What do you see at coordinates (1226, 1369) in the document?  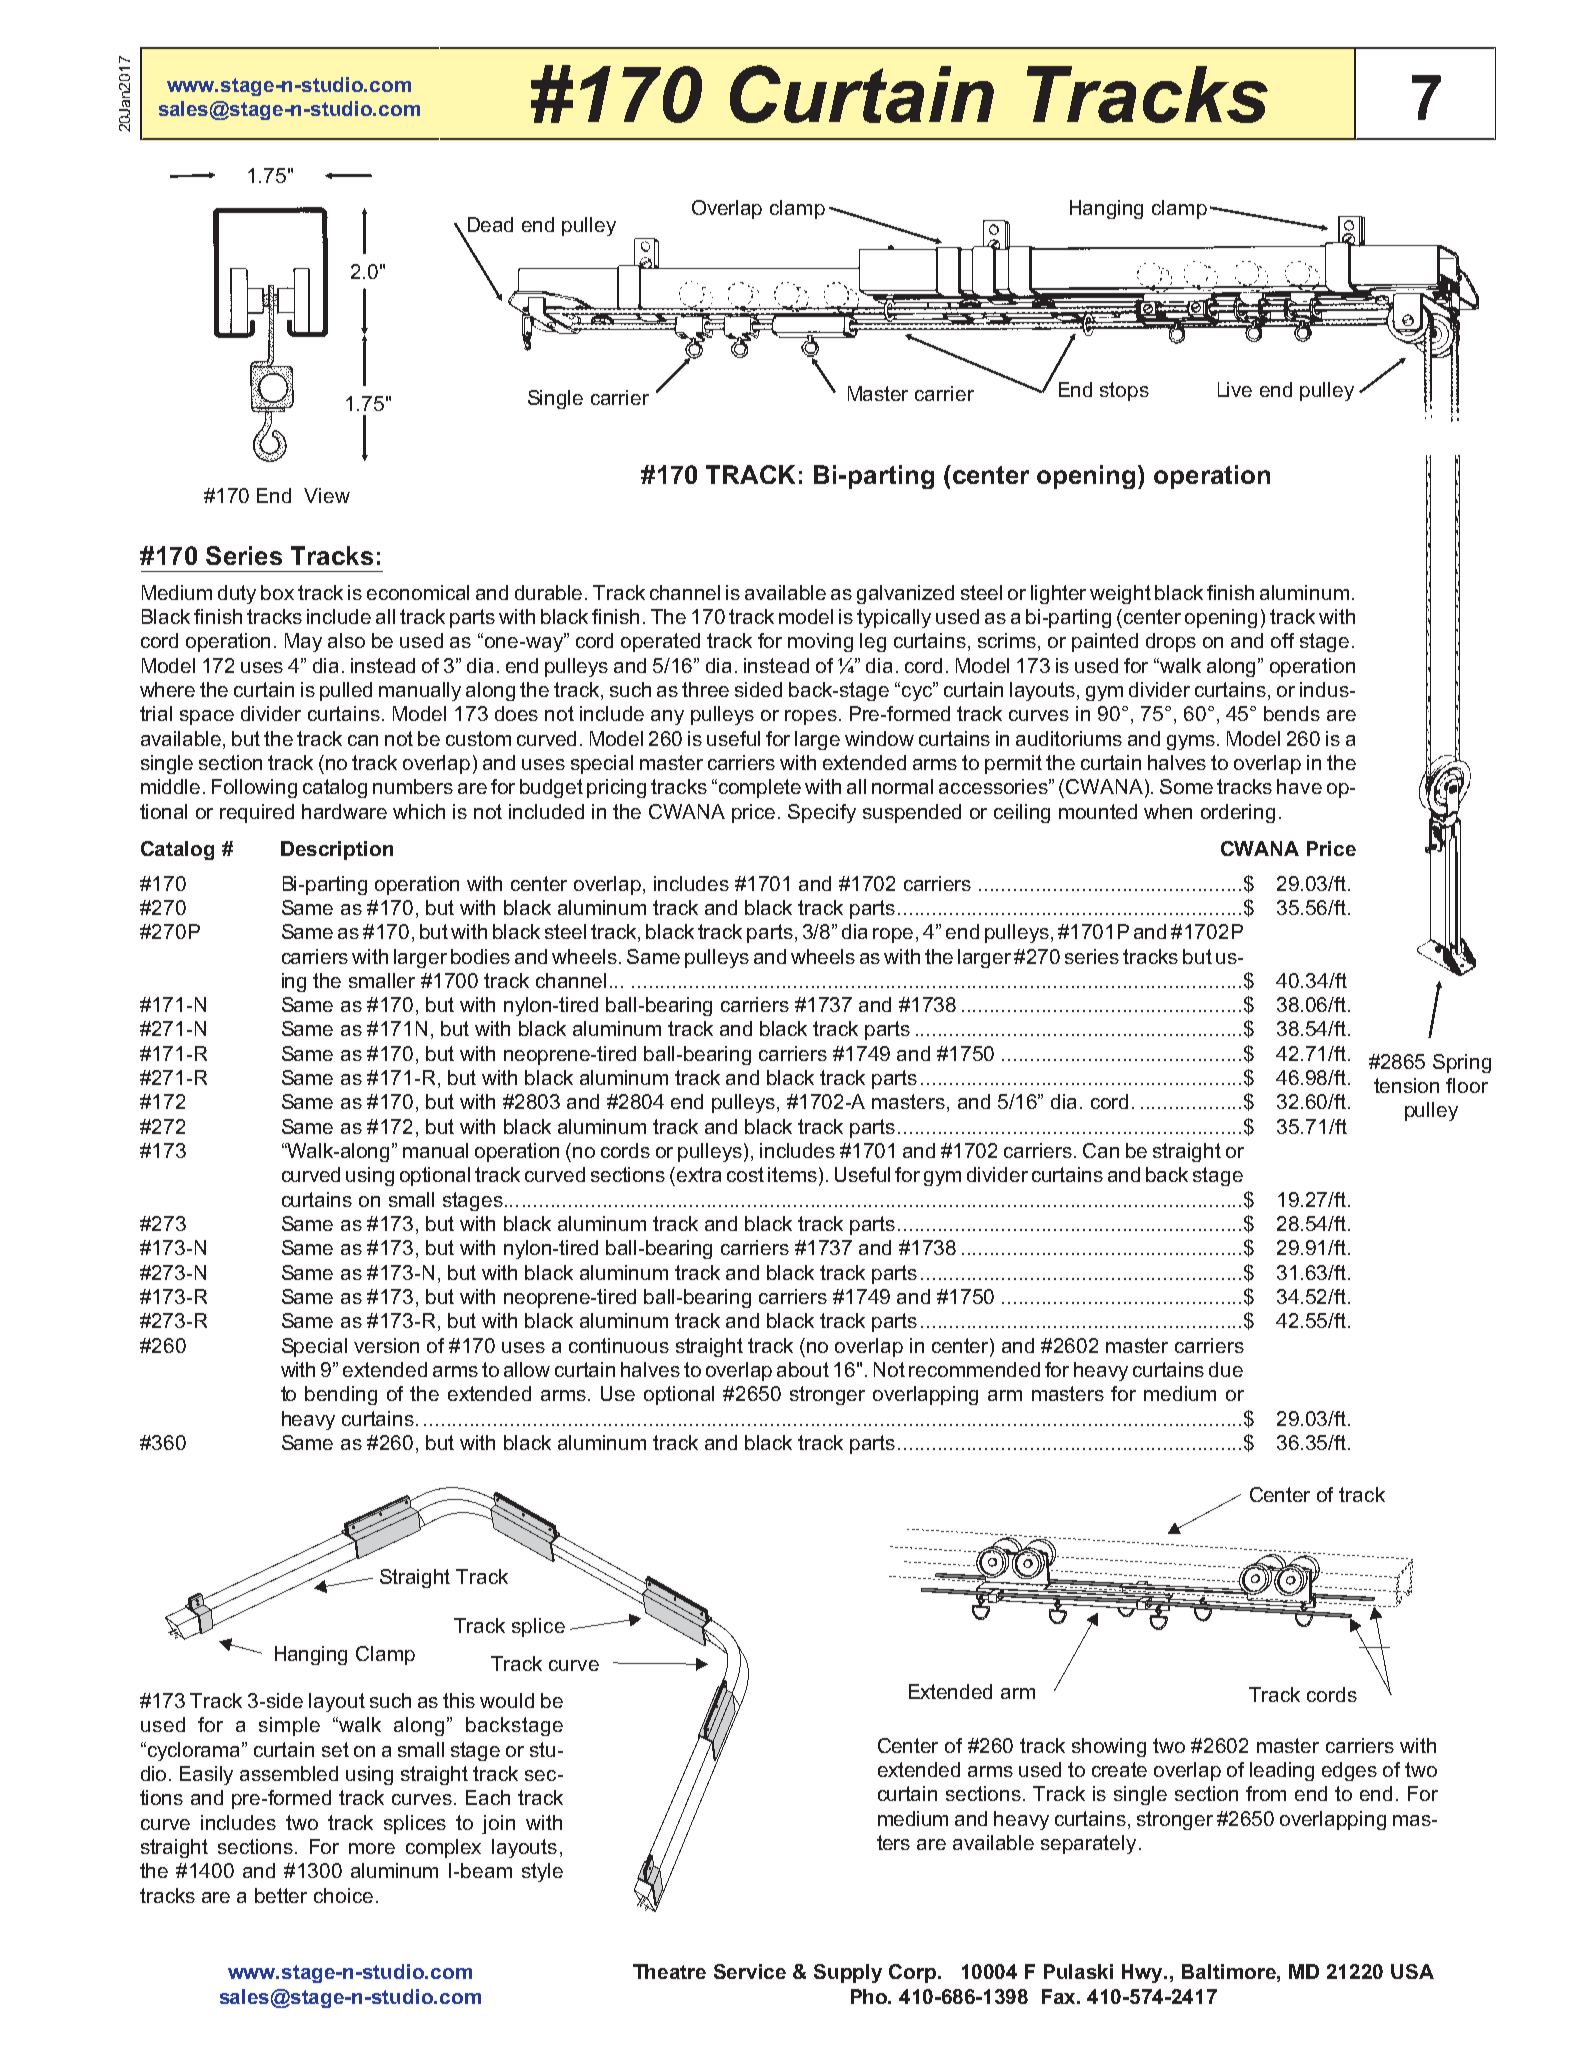 I see `due` at bounding box center [1226, 1369].
